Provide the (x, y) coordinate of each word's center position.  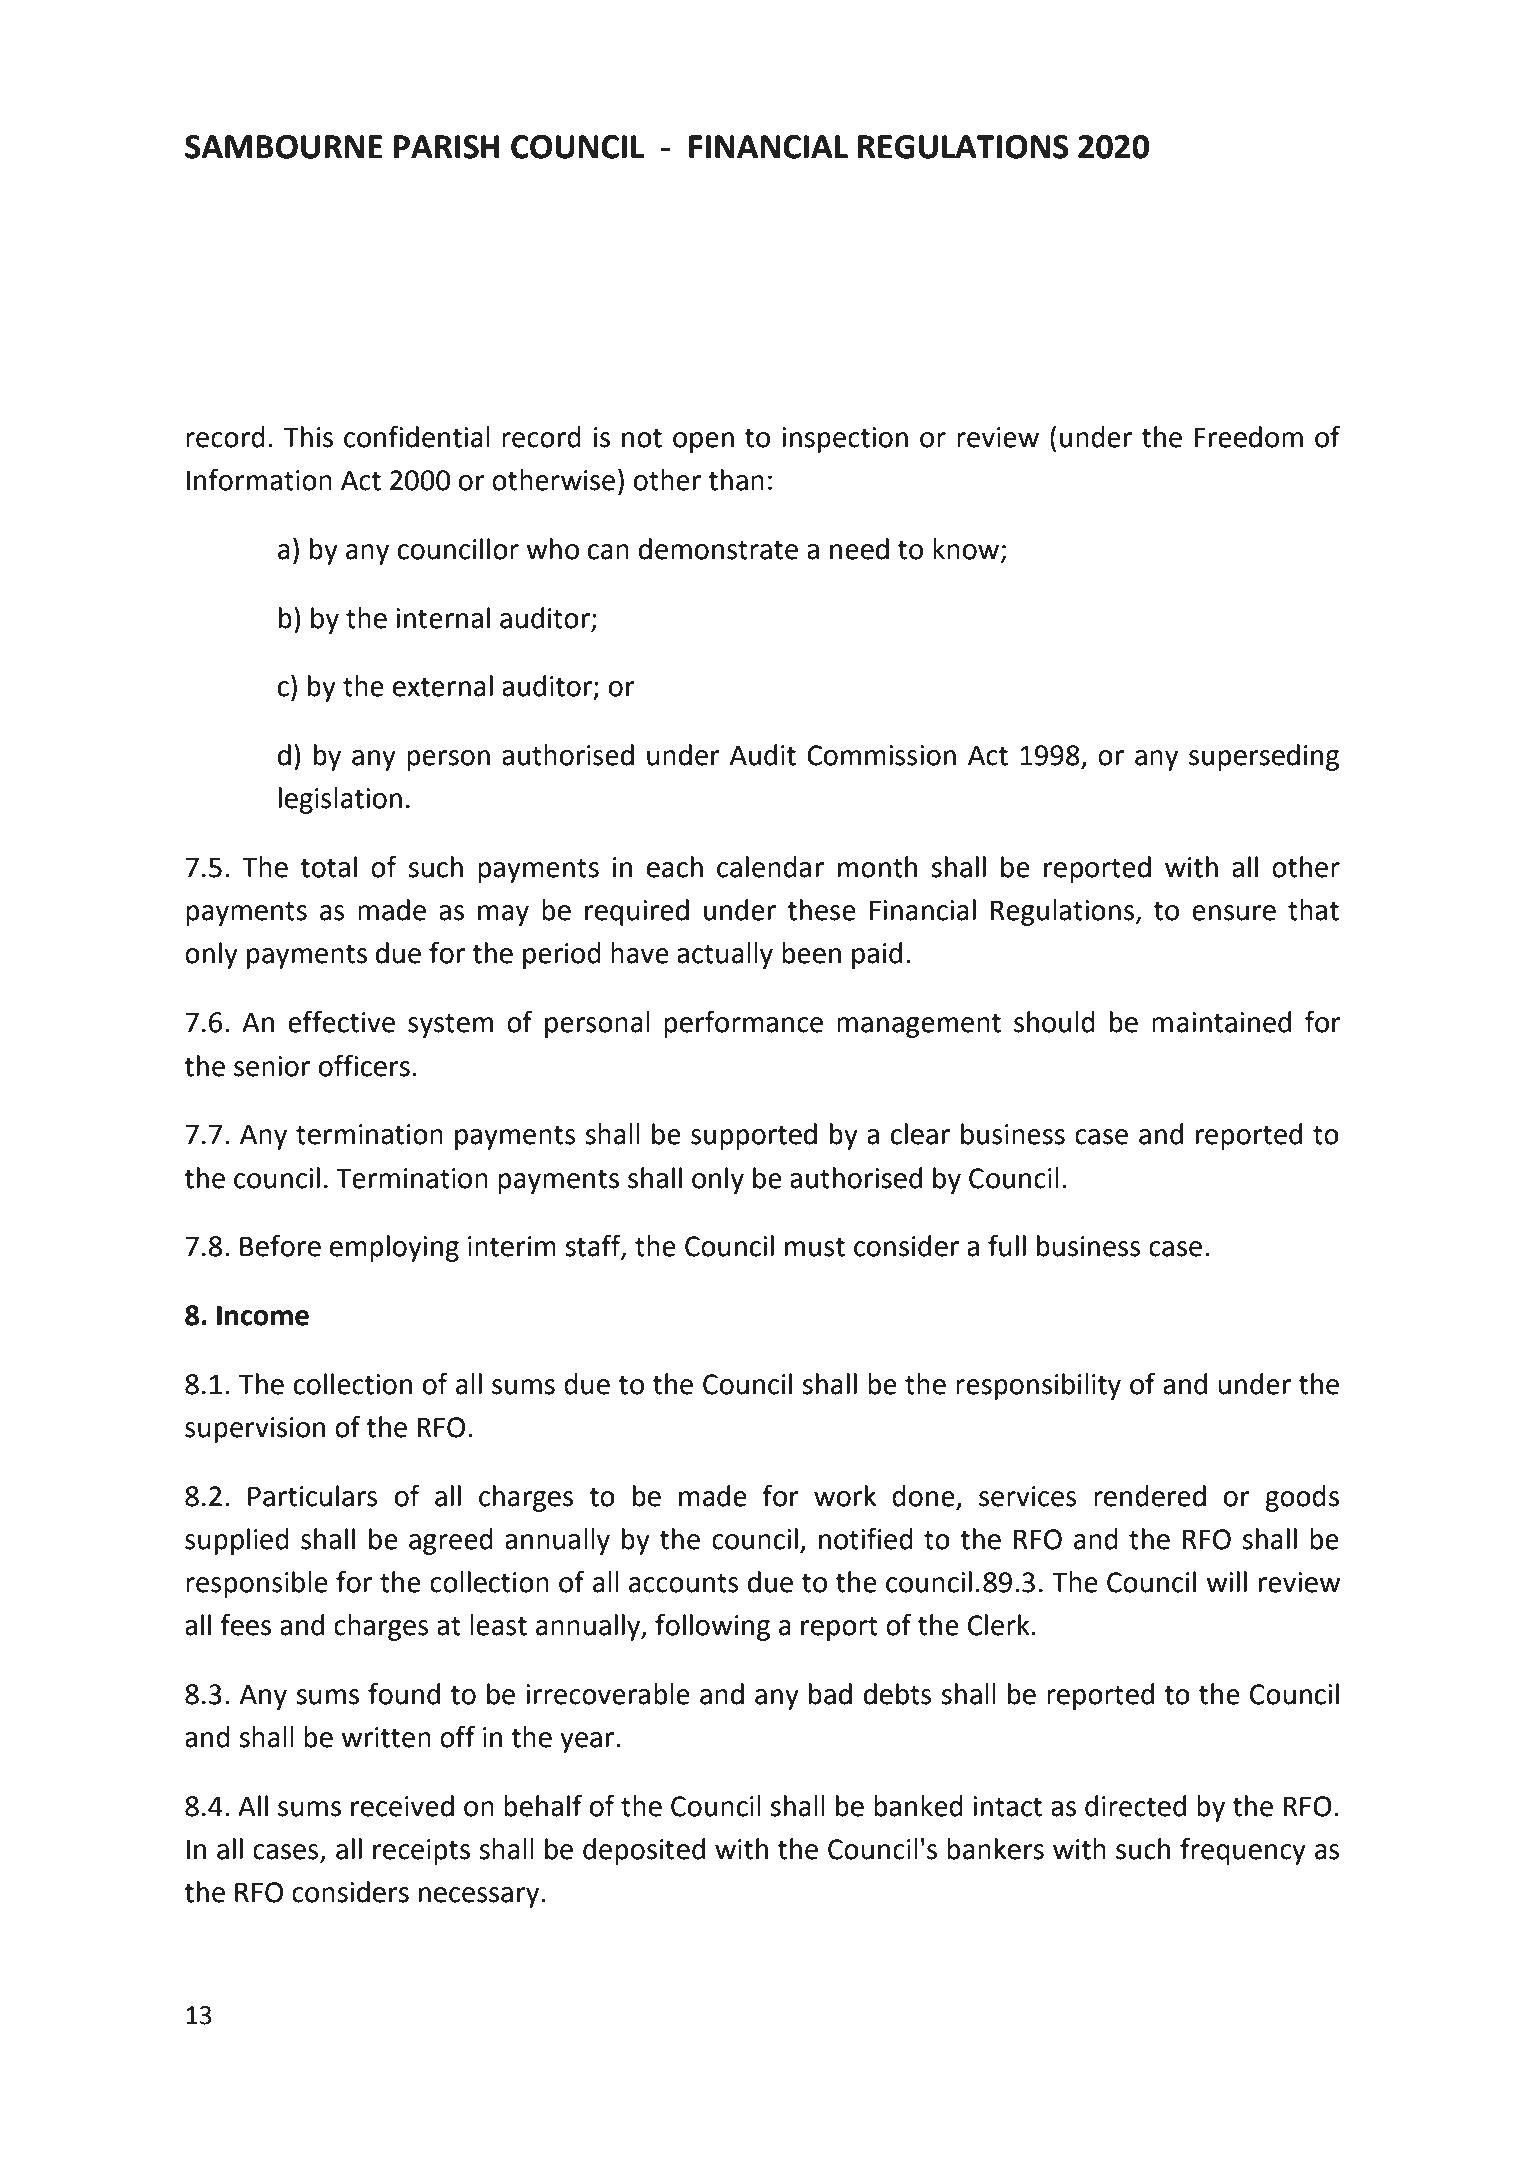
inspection (845, 440)
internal (443, 618)
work (845, 1496)
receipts (421, 1852)
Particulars (313, 1496)
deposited (644, 1851)
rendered (1150, 1496)
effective (341, 1022)
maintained (1221, 1022)
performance (743, 1024)
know (967, 549)
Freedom (1248, 437)
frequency (1243, 1851)
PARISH (447, 147)
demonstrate (718, 549)
